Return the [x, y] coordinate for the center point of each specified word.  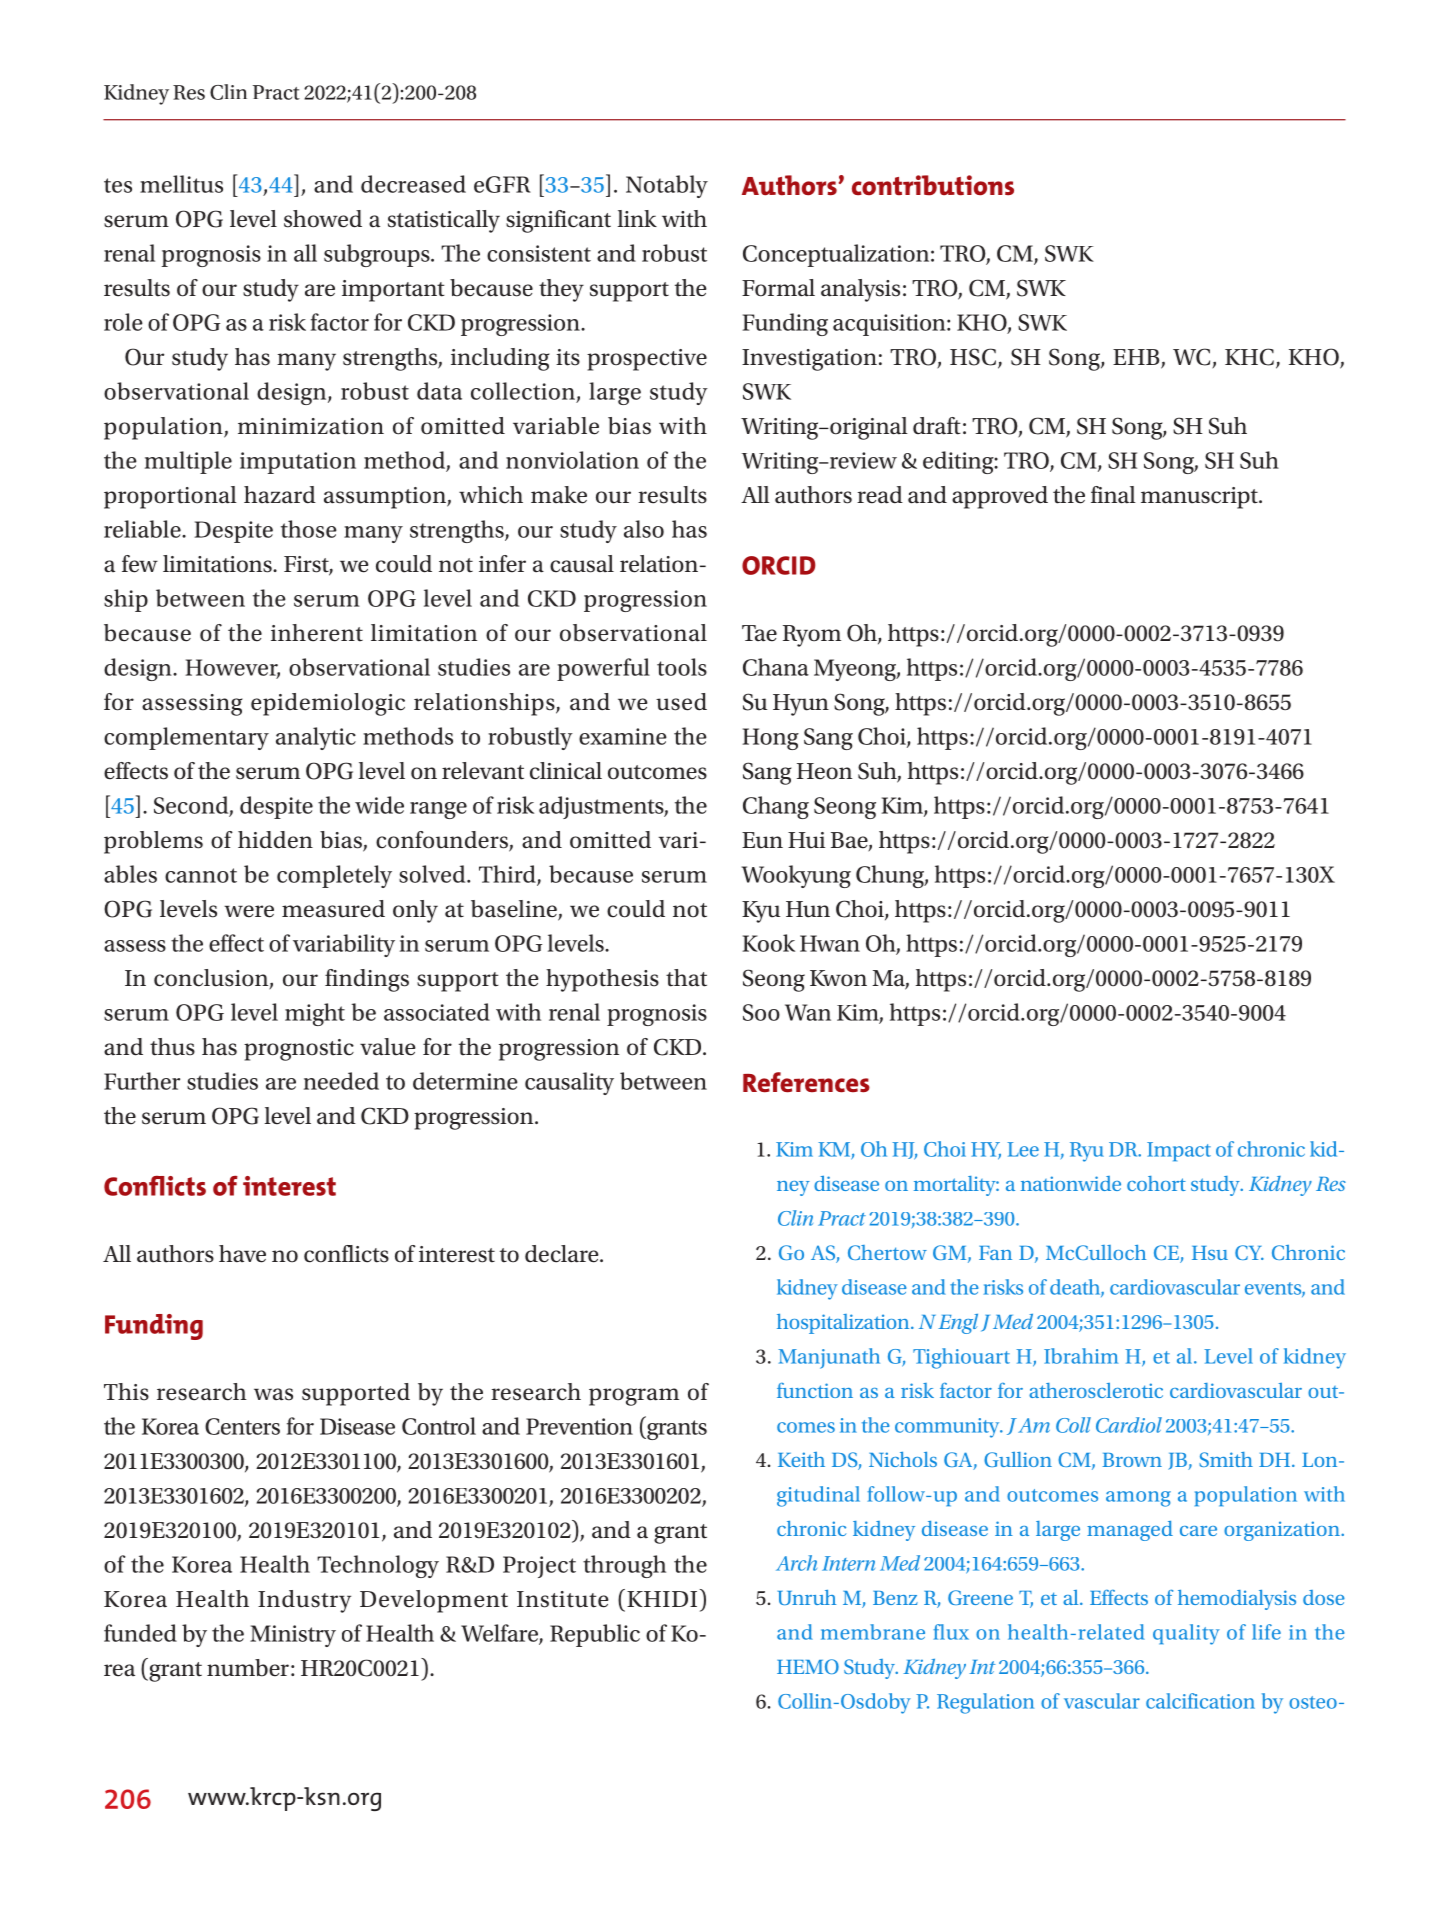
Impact [1179, 1151]
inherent [317, 633]
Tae [759, 633]
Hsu [1210, 1253]
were [249, 911]
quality [1186, 1634]
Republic [595, 1635]
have [242, 1254]
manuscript [1200, 498]
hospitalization [844, 1324]
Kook [768, 943]
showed [323, 219]
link [637, 218]
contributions [933, 185]
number [248, 1668]
